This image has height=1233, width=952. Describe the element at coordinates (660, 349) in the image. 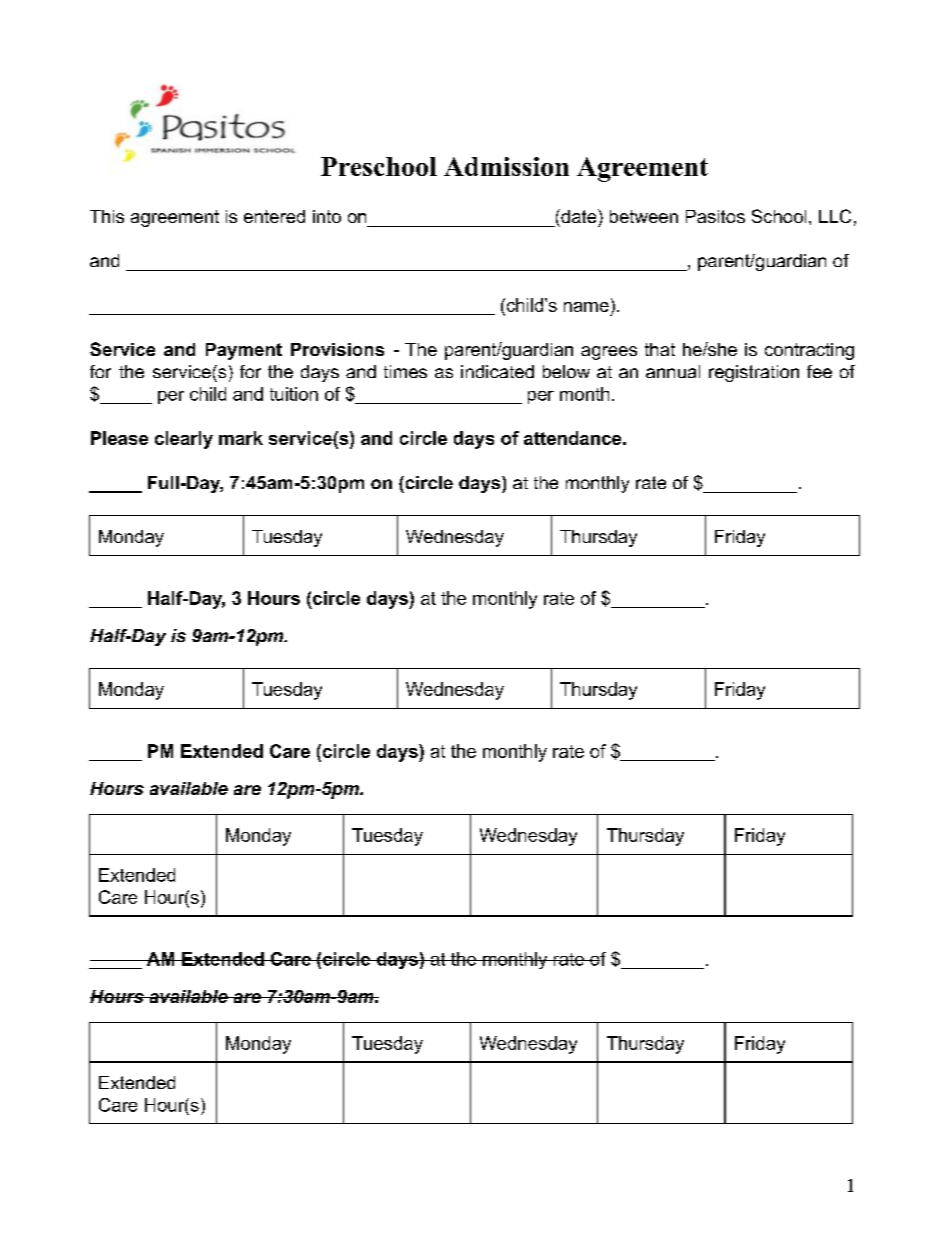

I see `that` at that location.
